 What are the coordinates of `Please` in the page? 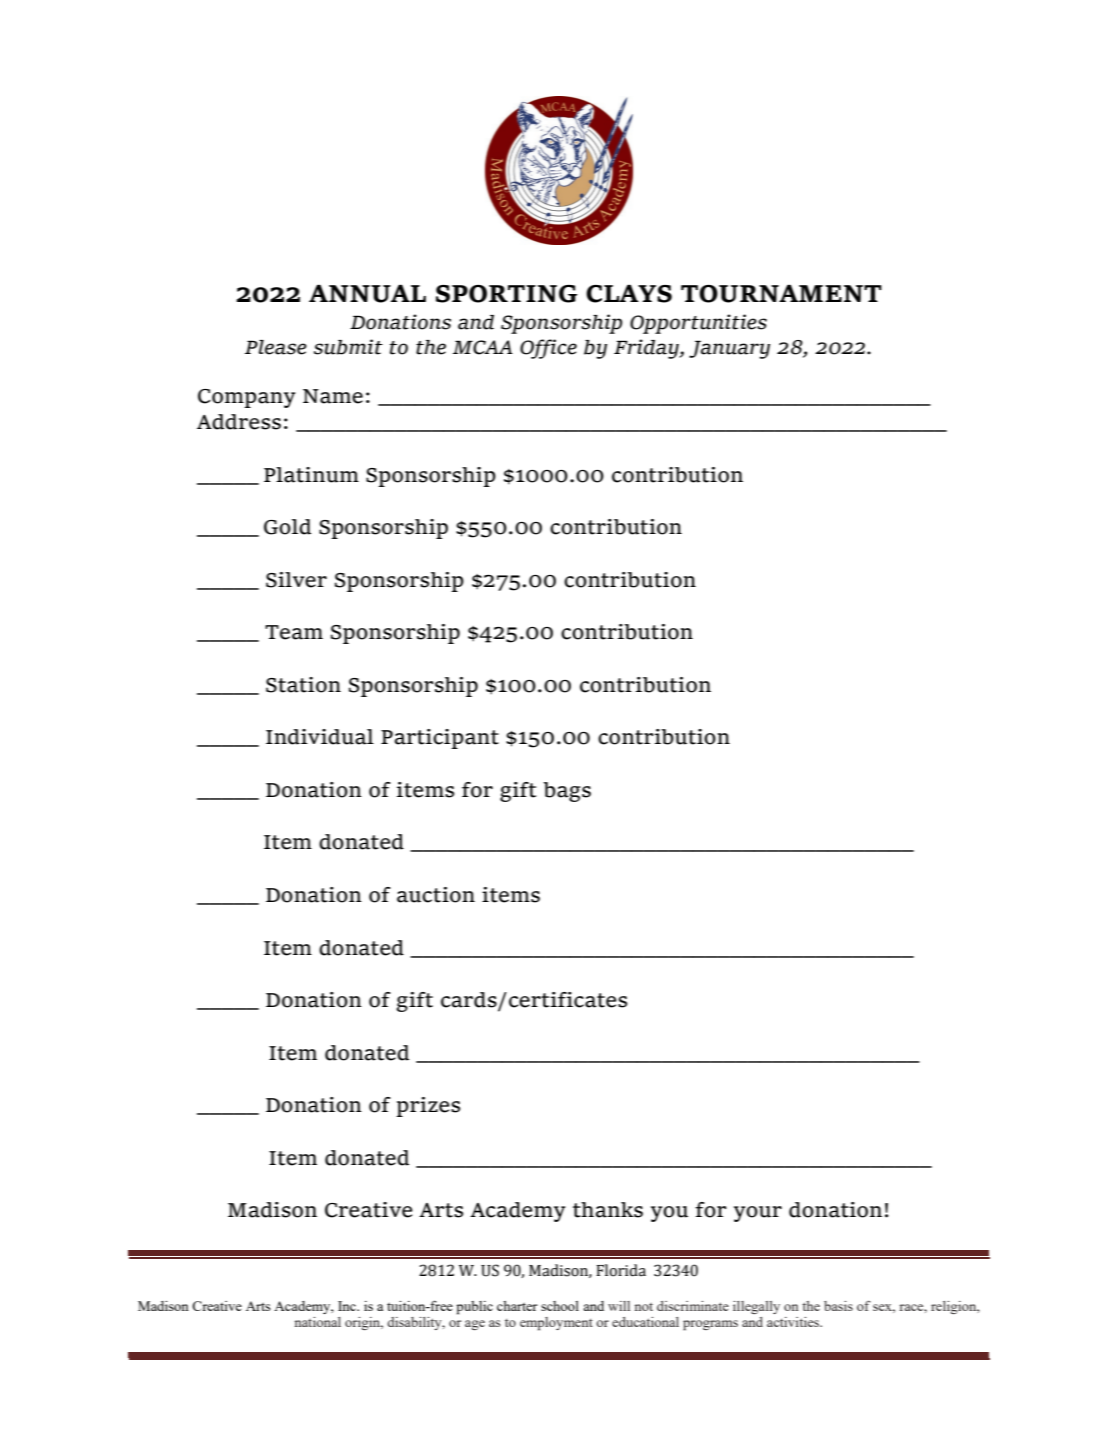 It's located at (276, 347).
